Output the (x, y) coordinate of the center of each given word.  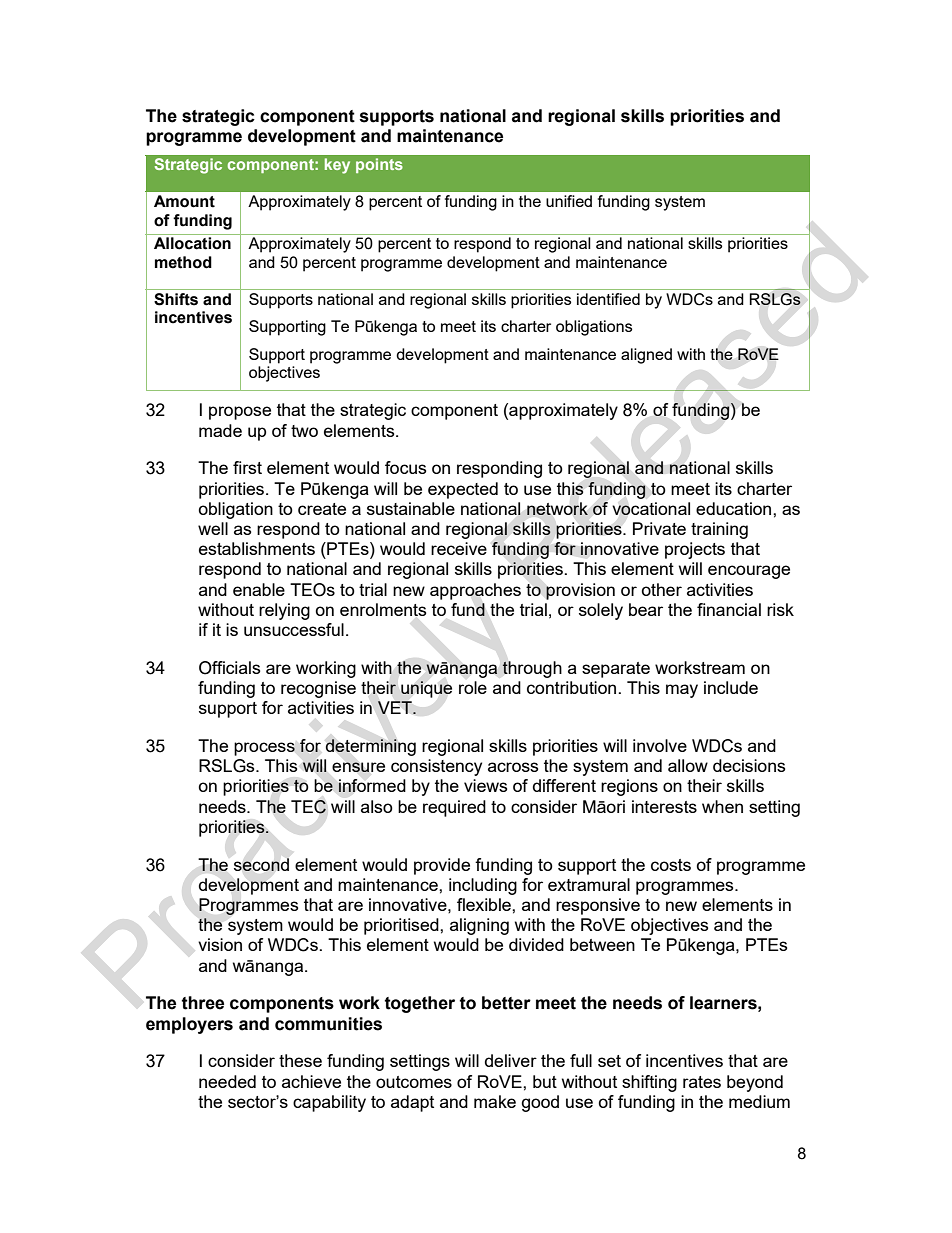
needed (227, 1081)
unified (569, 201)
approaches (475, 591)
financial (729, 609)
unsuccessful (294, 629)
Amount (184, 201)
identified (608, 299)
